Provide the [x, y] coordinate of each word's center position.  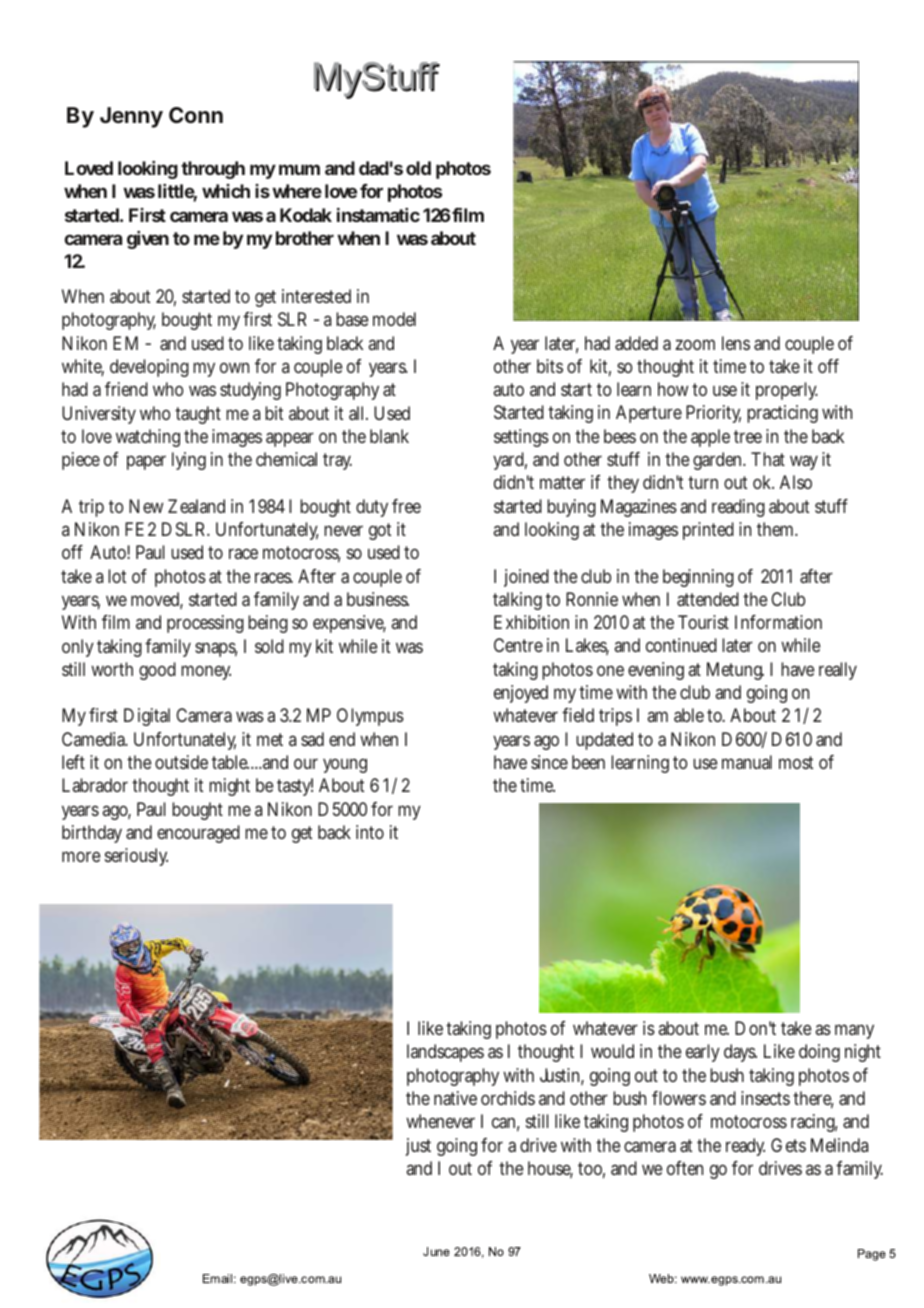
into [370, 832]
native [455, 1098]
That [768, 459]
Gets [788, 1145]
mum [299, 169]
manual [747, 762]
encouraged [198, 834]
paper [146, 462]
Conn [196, 115]
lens [736, 343]
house [550, 1169]
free [406, 506]
